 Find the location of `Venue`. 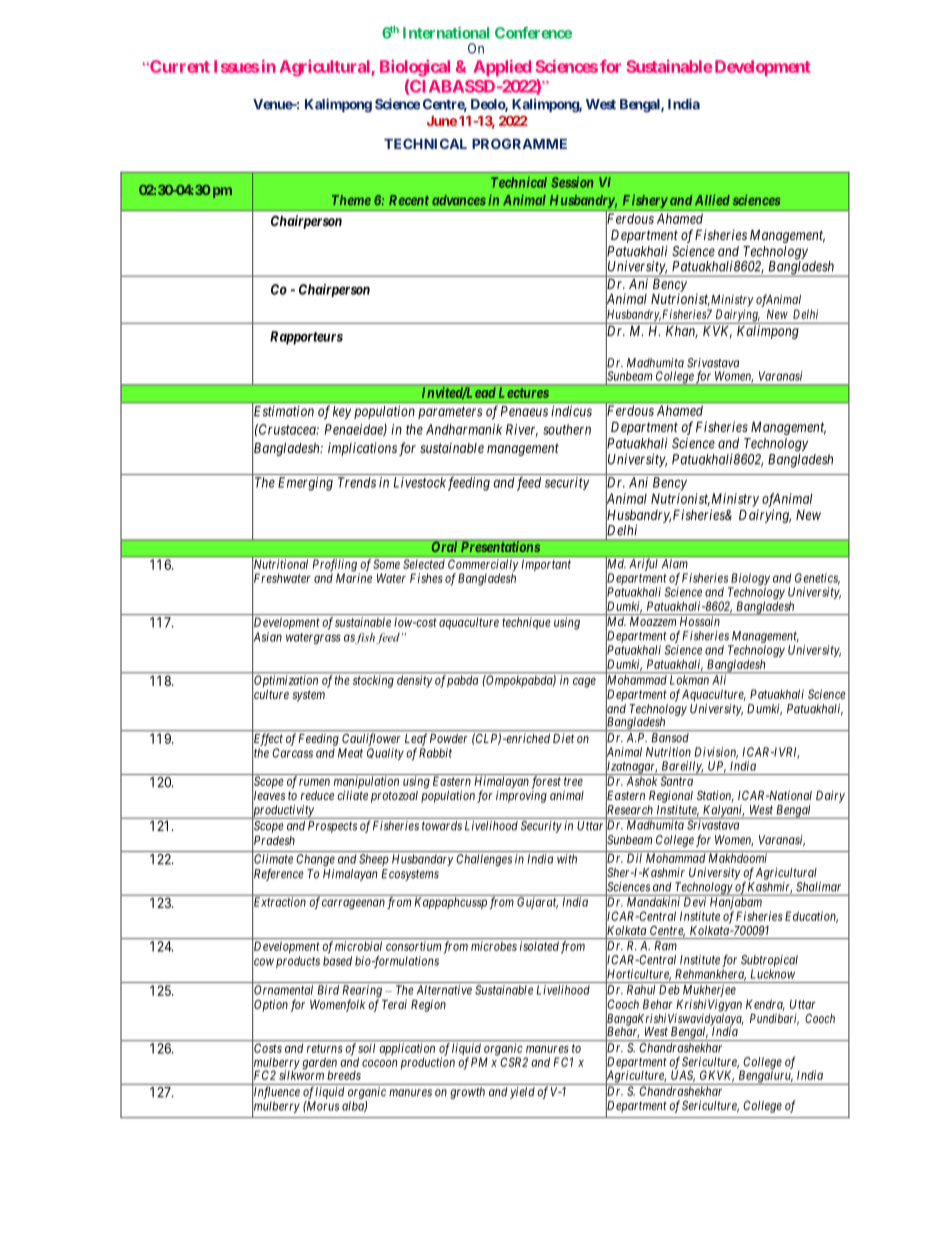

Venue is located at coordinates (273, 104).
